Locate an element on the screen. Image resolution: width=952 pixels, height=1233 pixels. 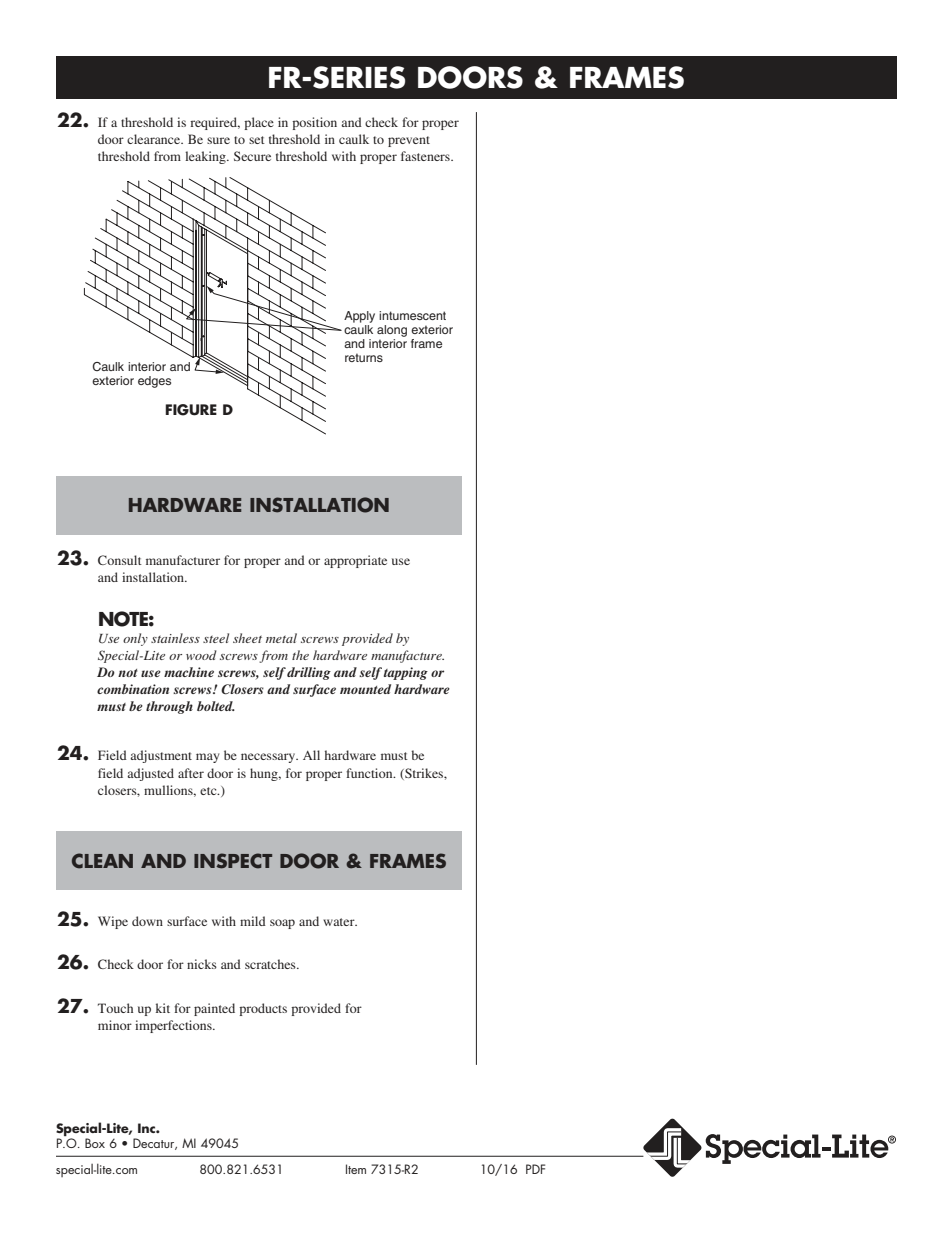
water is located at coordinates (340, 922).
